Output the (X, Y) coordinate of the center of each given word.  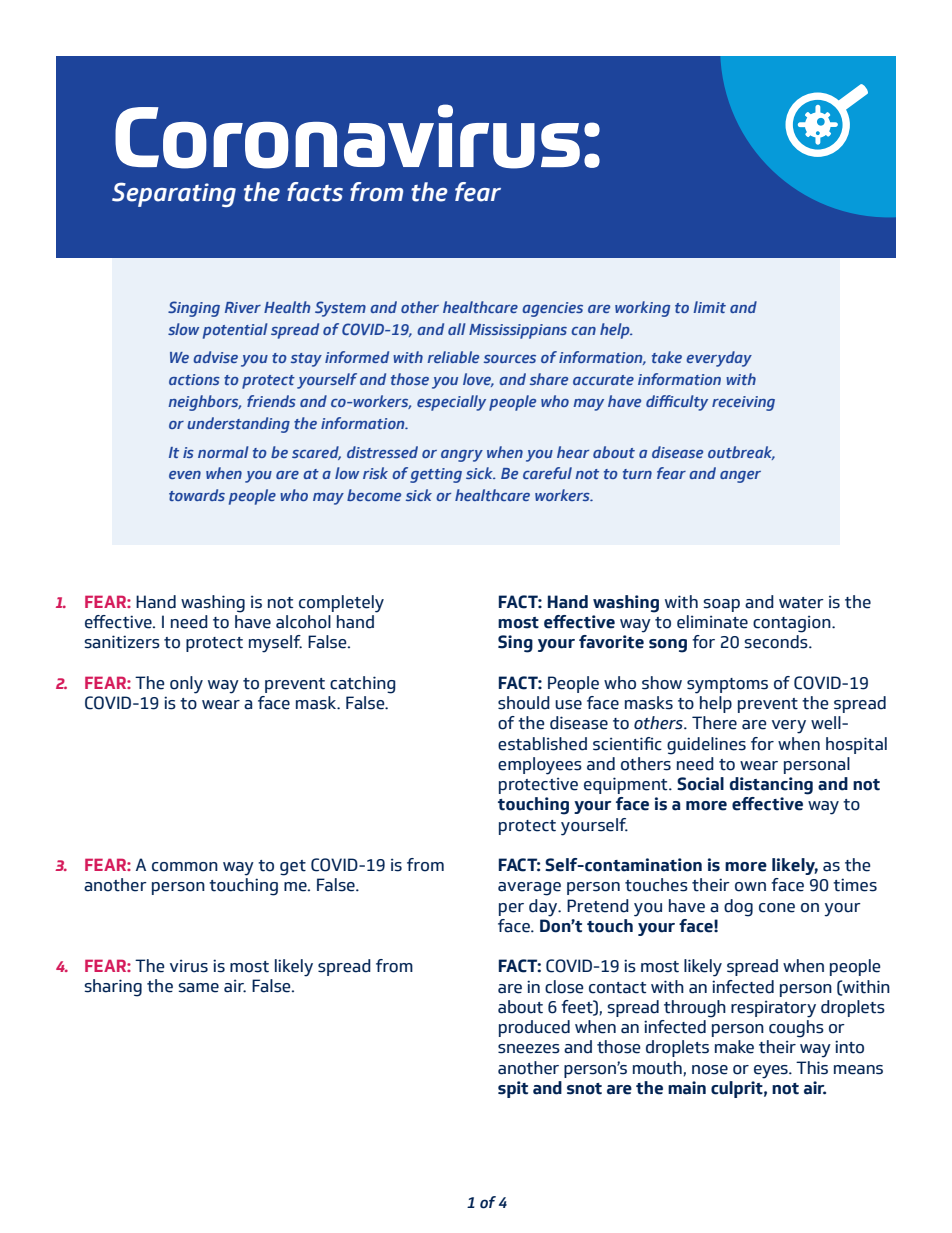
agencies (552, 309)
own (750, 887)
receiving (743, 403)
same (198, 988)
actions (194, 379)
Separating (174, 194)
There (714, 723)
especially (451, 403)
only (186, 685)
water (801, 603)
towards (197, 495)
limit (709, 307)
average (529, 889)
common (185, 867)
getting (436, 475)
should (524, 703)
